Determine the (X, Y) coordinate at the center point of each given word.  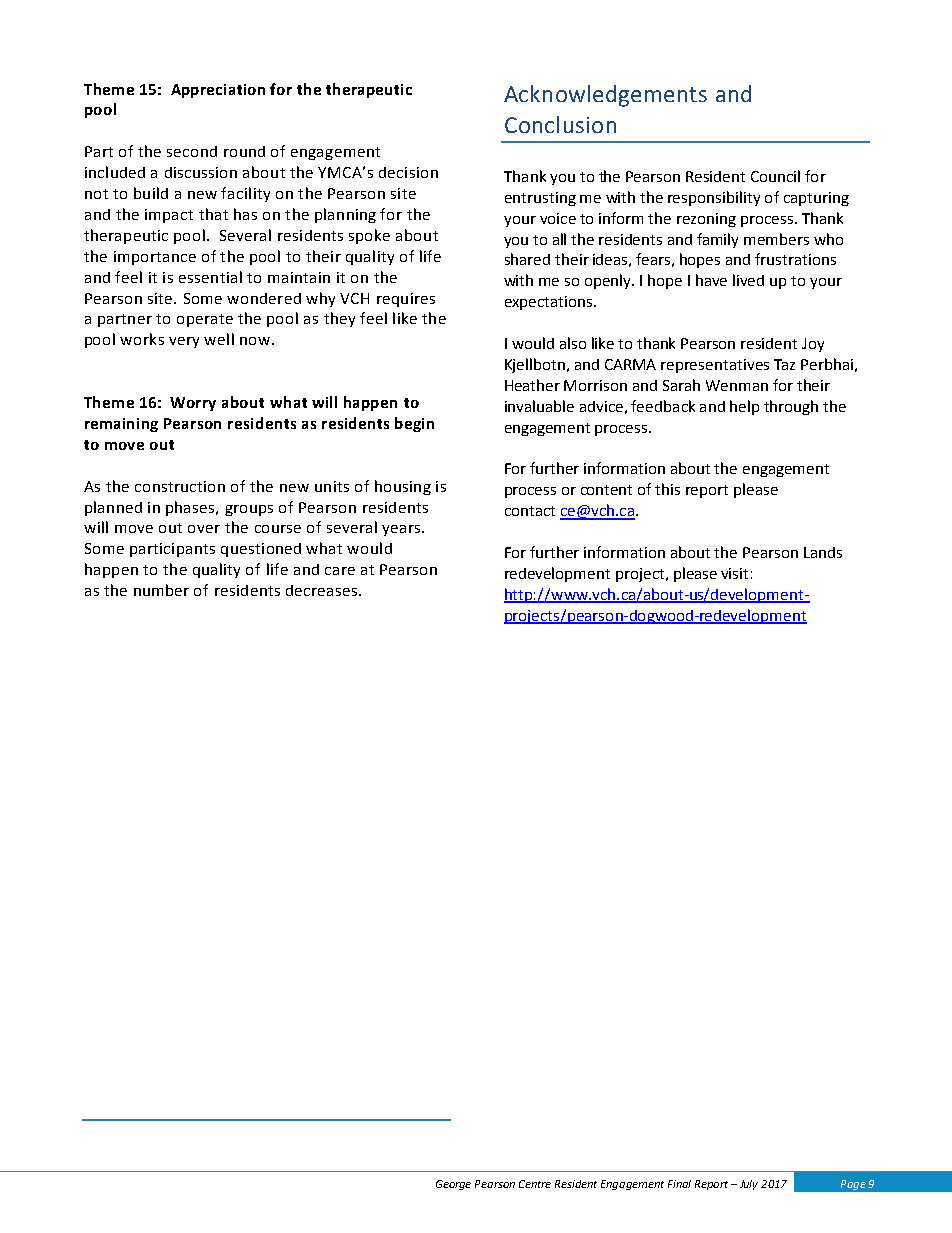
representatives (715, 366)
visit (734, 573)
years (402, 530)
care (340, 571)
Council (775, 176)
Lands (823, 552)
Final (679, 1184)
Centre (535, 1184)
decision (408, 172)
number (161, 590)
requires (406, 300)
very (184, 342)
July (749, 1185)
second (192, 151)
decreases (323, 590)
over (204, 529)
